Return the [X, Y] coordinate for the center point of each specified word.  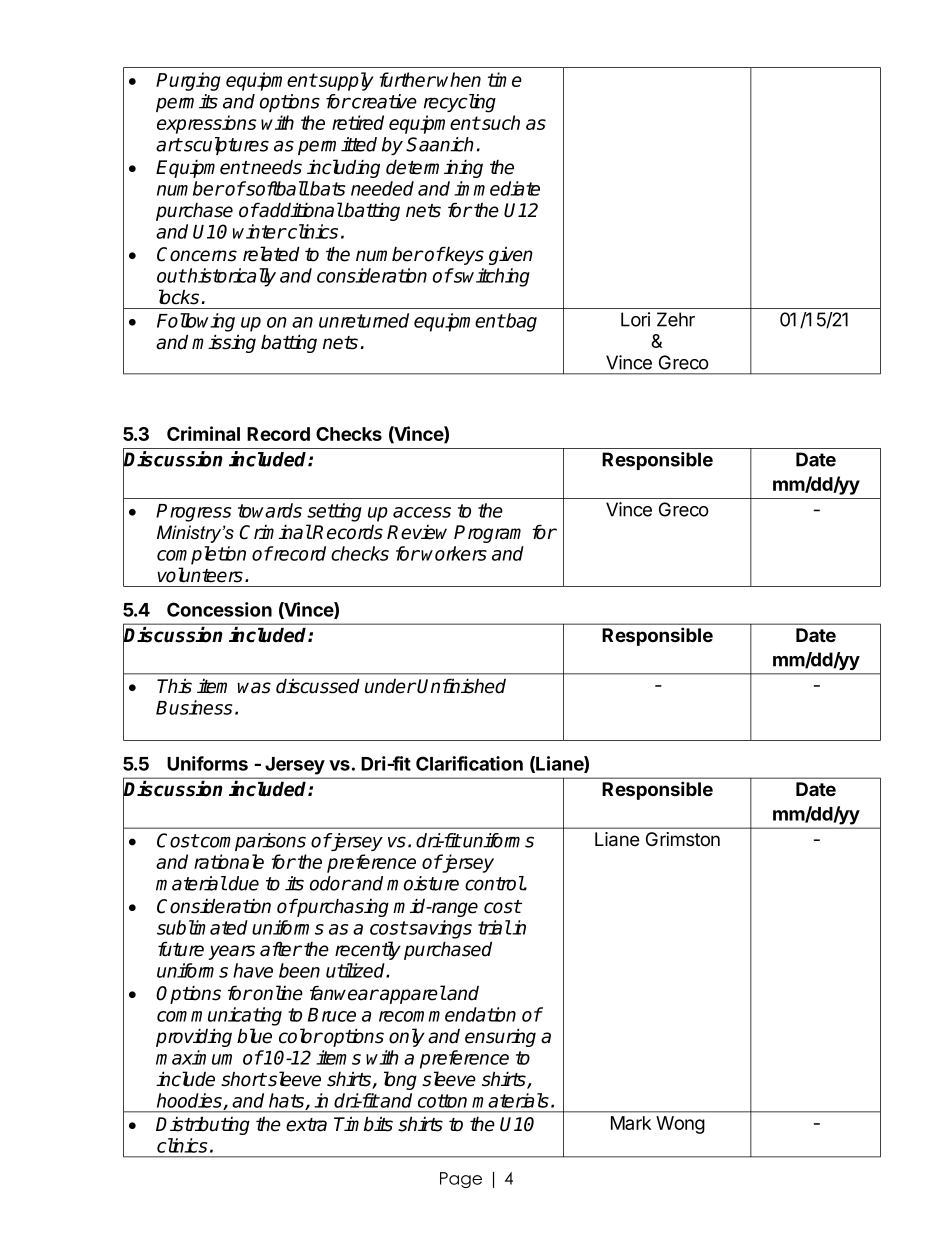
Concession [219, 609]
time [505, 79]
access [422, 512]
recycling [460, 103]
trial [494, 927]
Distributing [203, 1125]
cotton [442, 1101]
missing [224, 343]
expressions [207, 124]
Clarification [469, 763]
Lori [635, 319]
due [244, 883]
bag [520, 322]
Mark [631, 1123]
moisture [423, 883]
